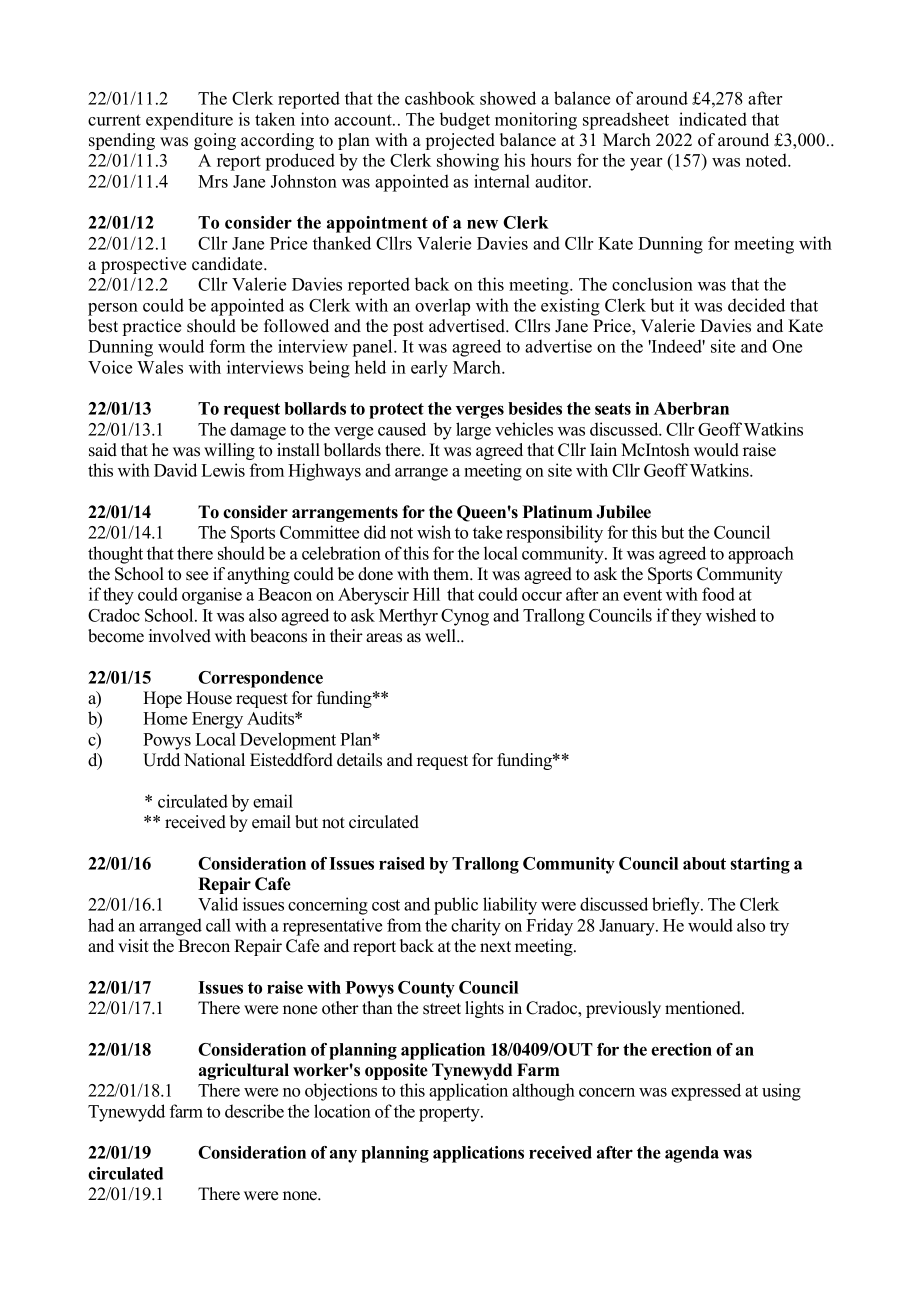 The image size is (924, 1308). What do you see at coordinates (613, 409) in the page?
I see `seats` at bounding box center [613, 409].
